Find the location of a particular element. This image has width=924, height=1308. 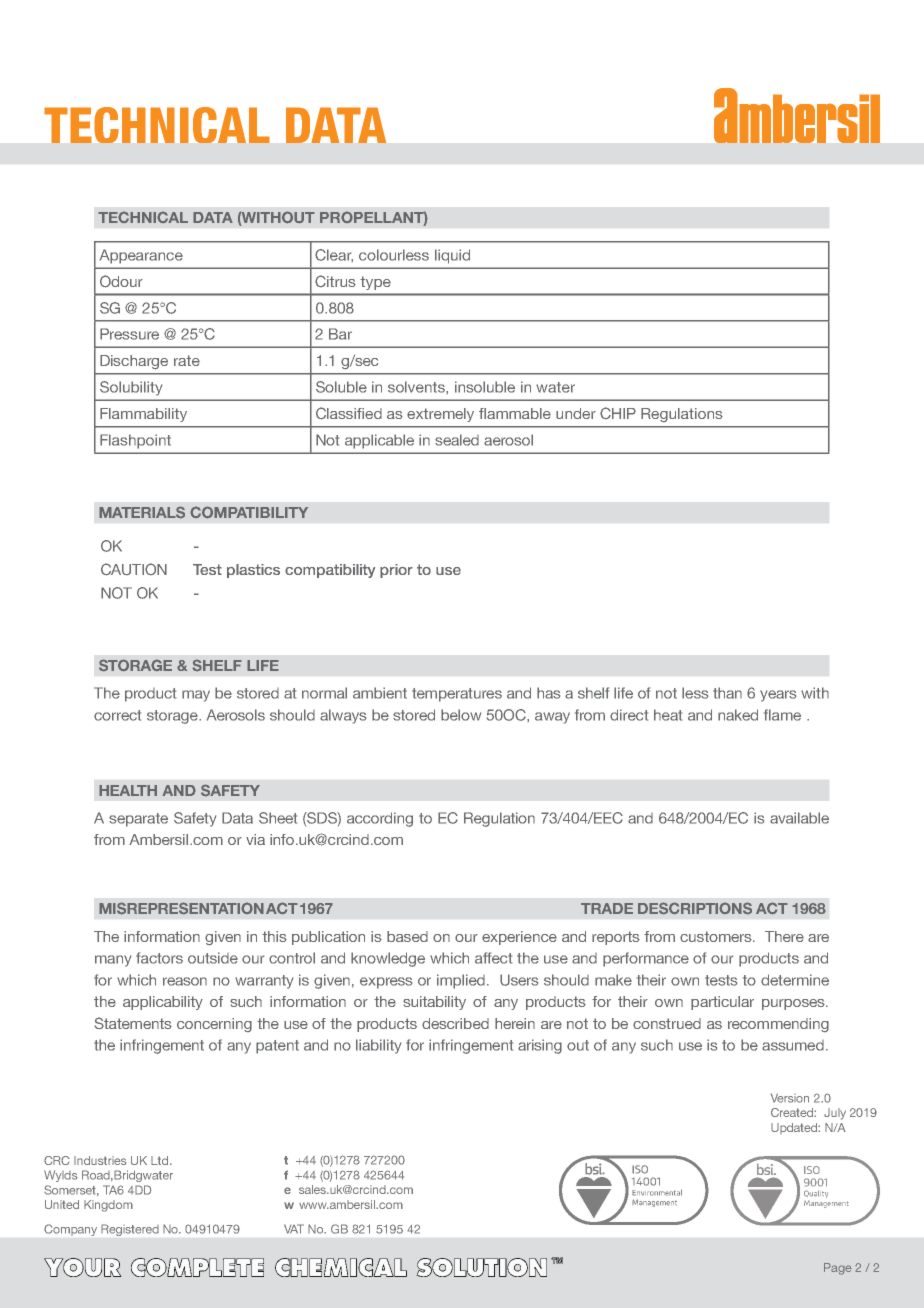

available is located at coordinates (799, 818).
